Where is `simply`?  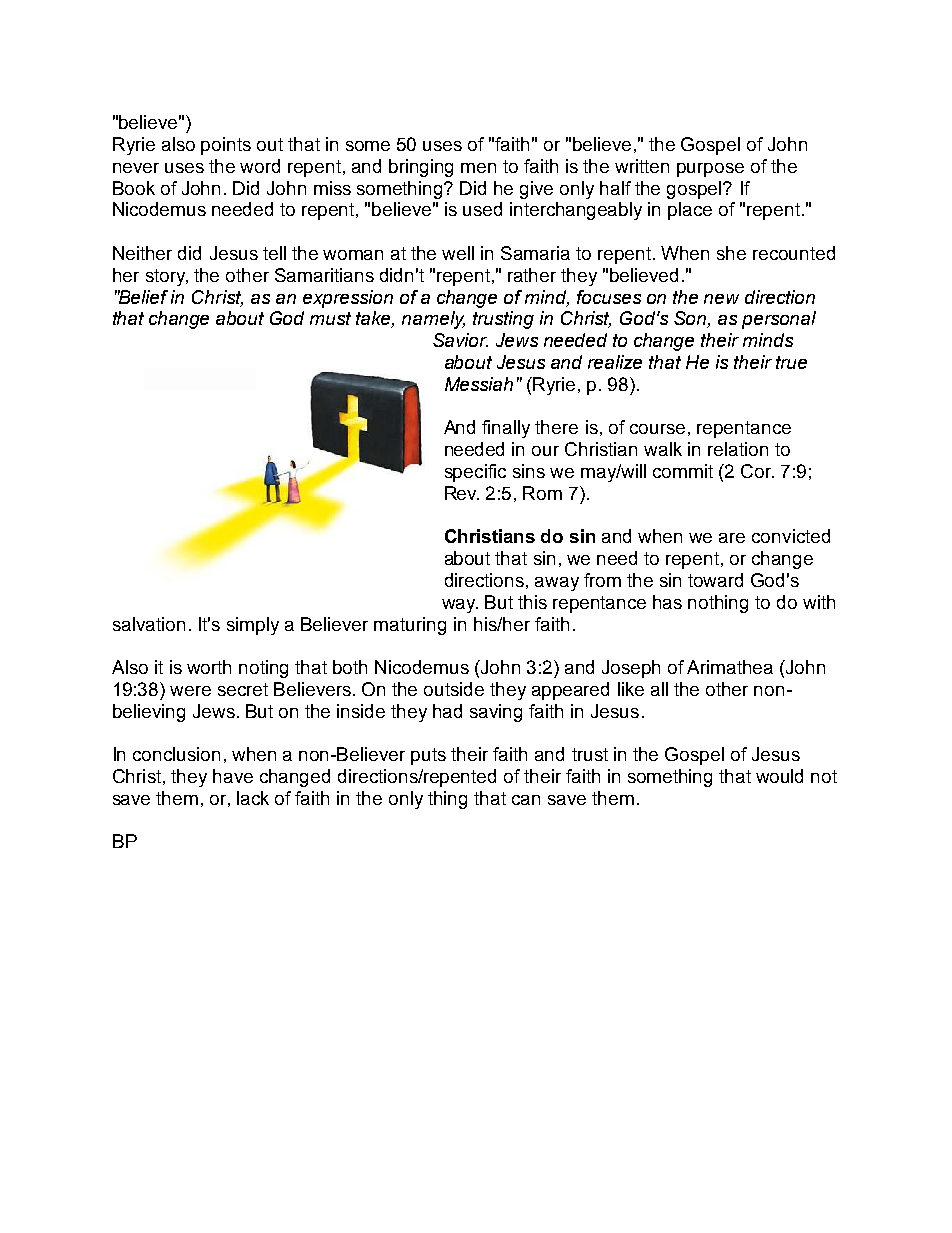 simply is located at coordinates (253, 626).
